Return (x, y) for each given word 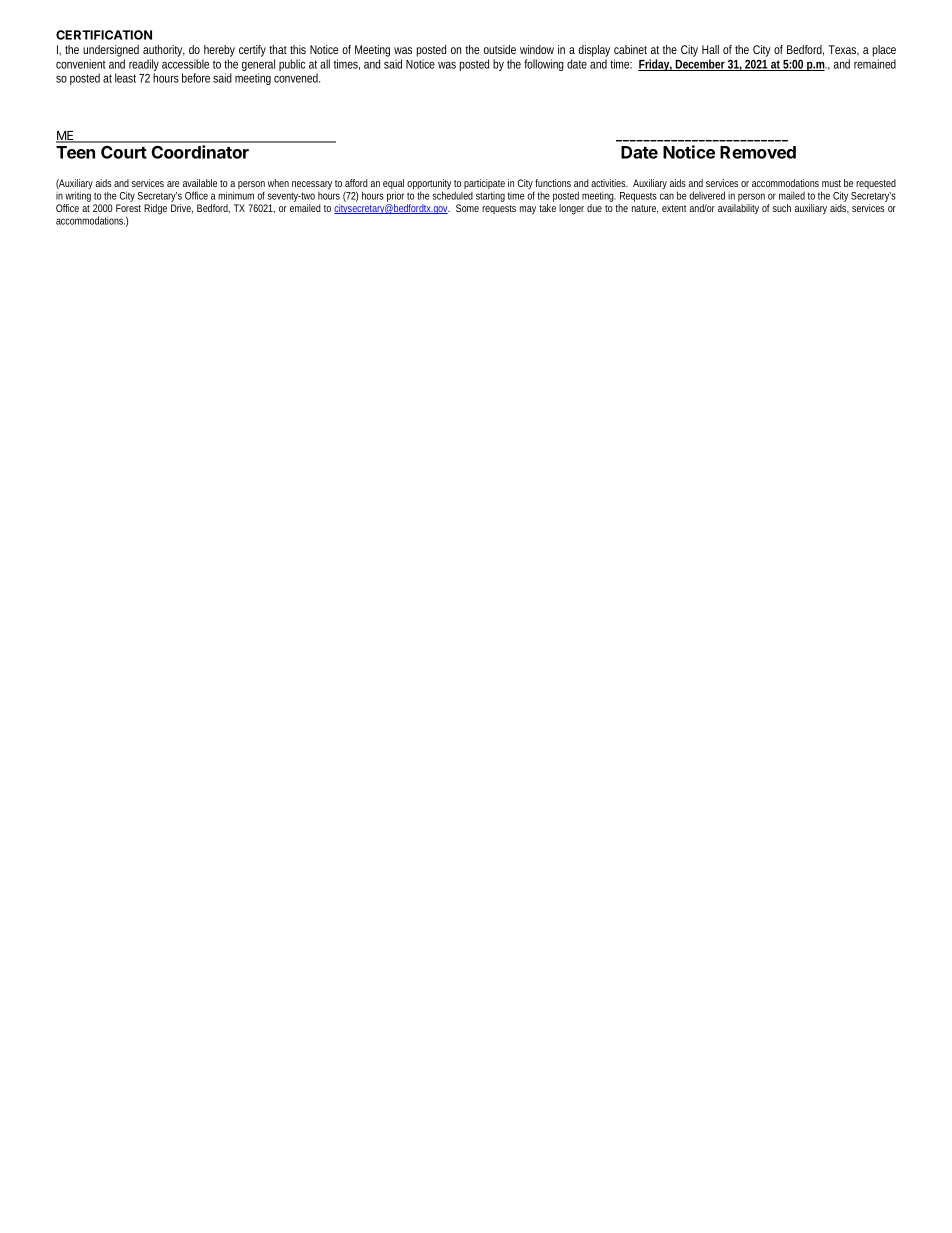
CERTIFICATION (104, 35)
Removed (758, 152)
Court (124, 152)
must (831, 183)
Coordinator (200, 152)
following (544, 65)
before (196, 78)
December (701, 65)
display (594, 52)
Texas (844, 50)
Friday (655, 65)
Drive (182, 209)
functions (553, 183)
